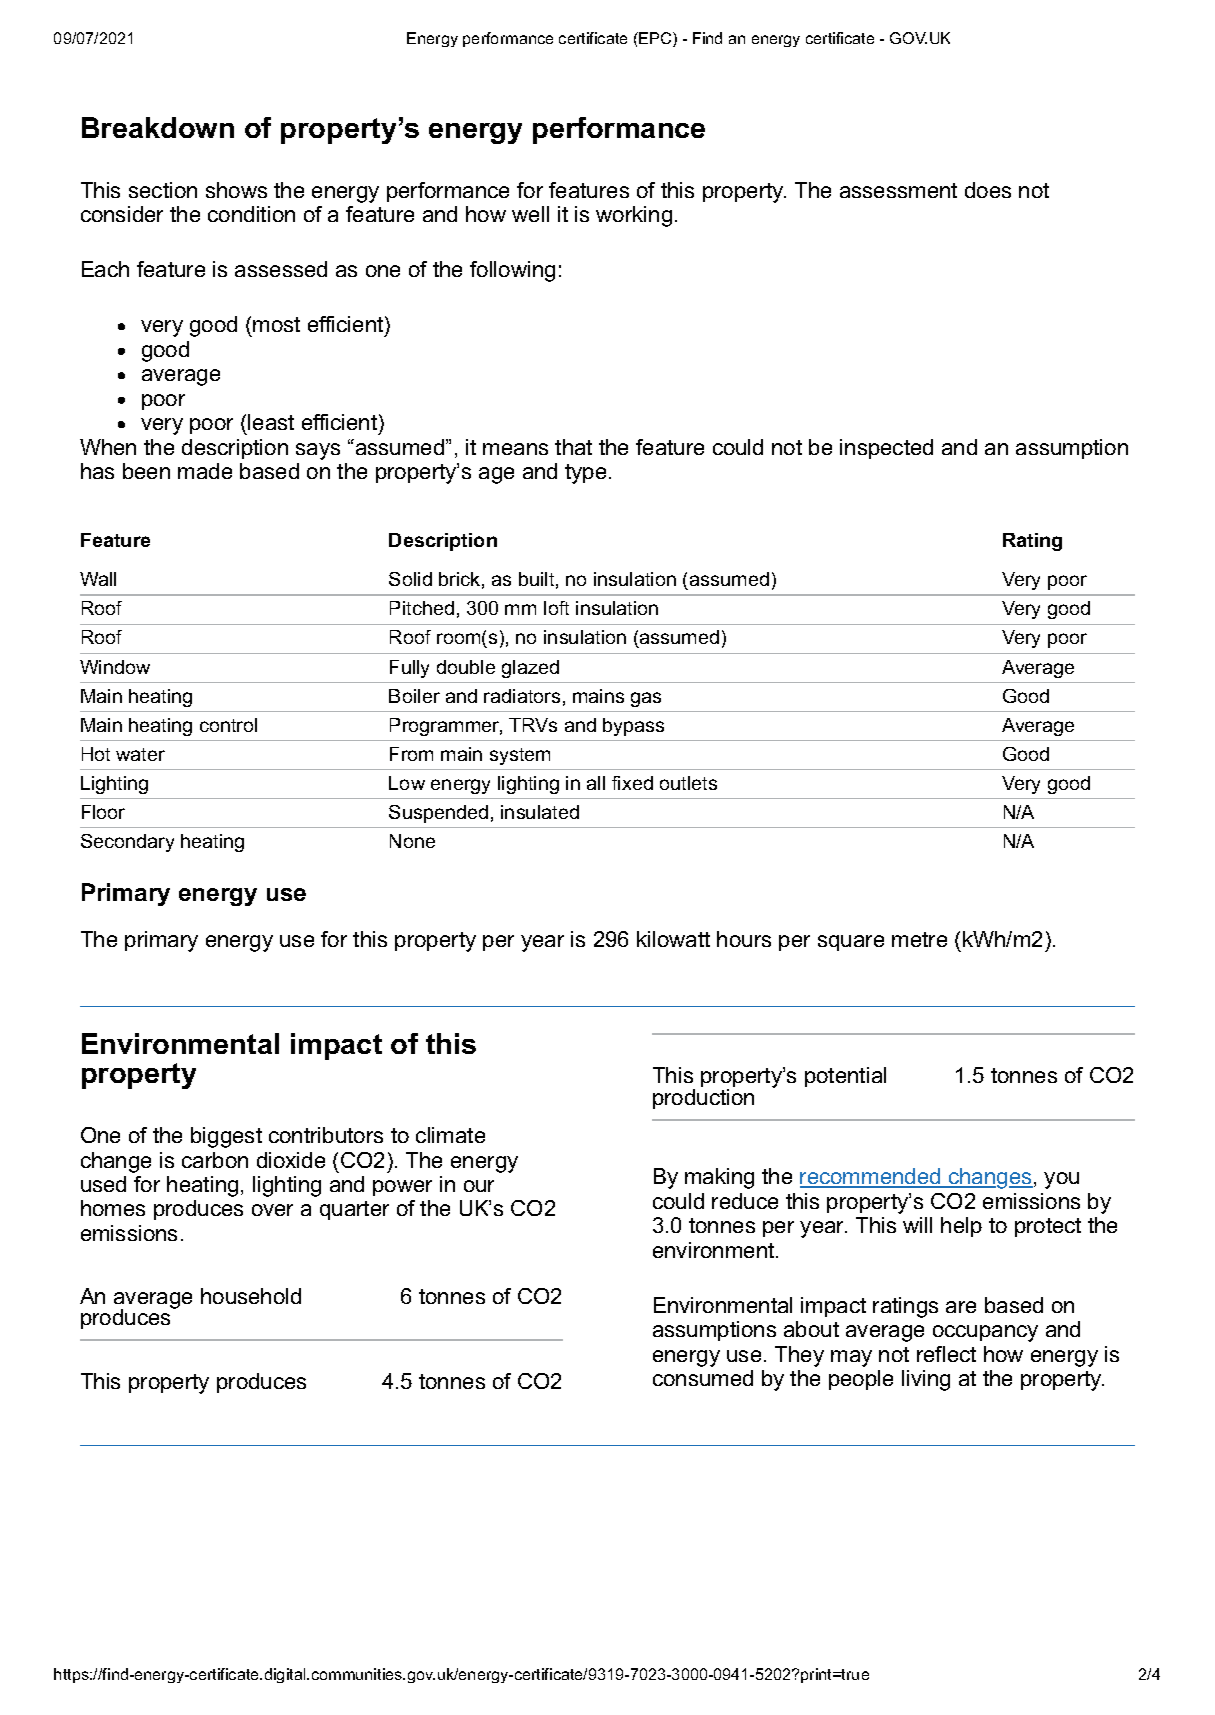 This image has height=1715, width=1215. I want to click on EPC, so click(655, 39).
